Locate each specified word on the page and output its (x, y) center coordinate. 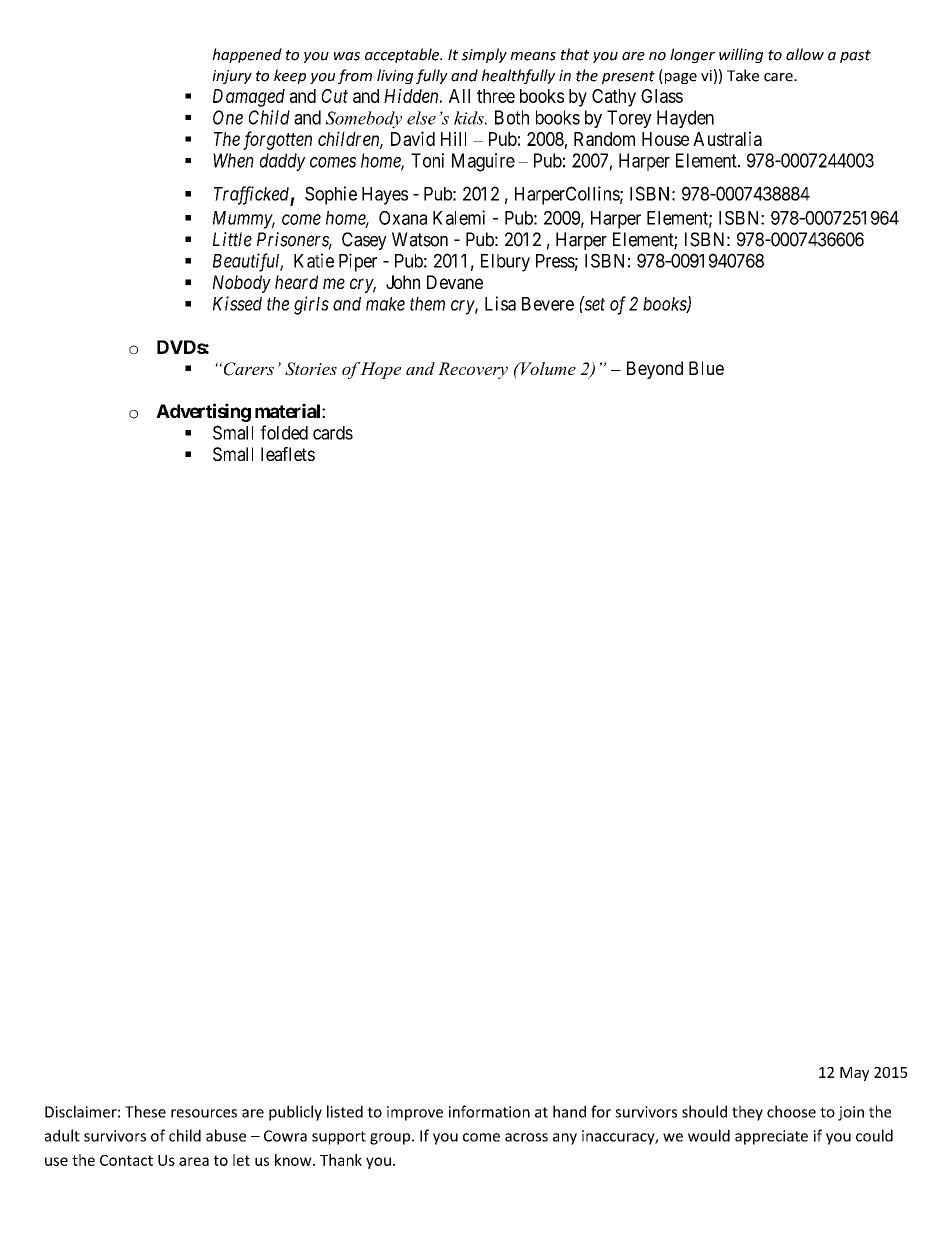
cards (333, 433)
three (496, 96)
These (145, 1111)
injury (232, 77)
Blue (706, 368)
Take (743, 75)
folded (284, 432)
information (489, 1111)
